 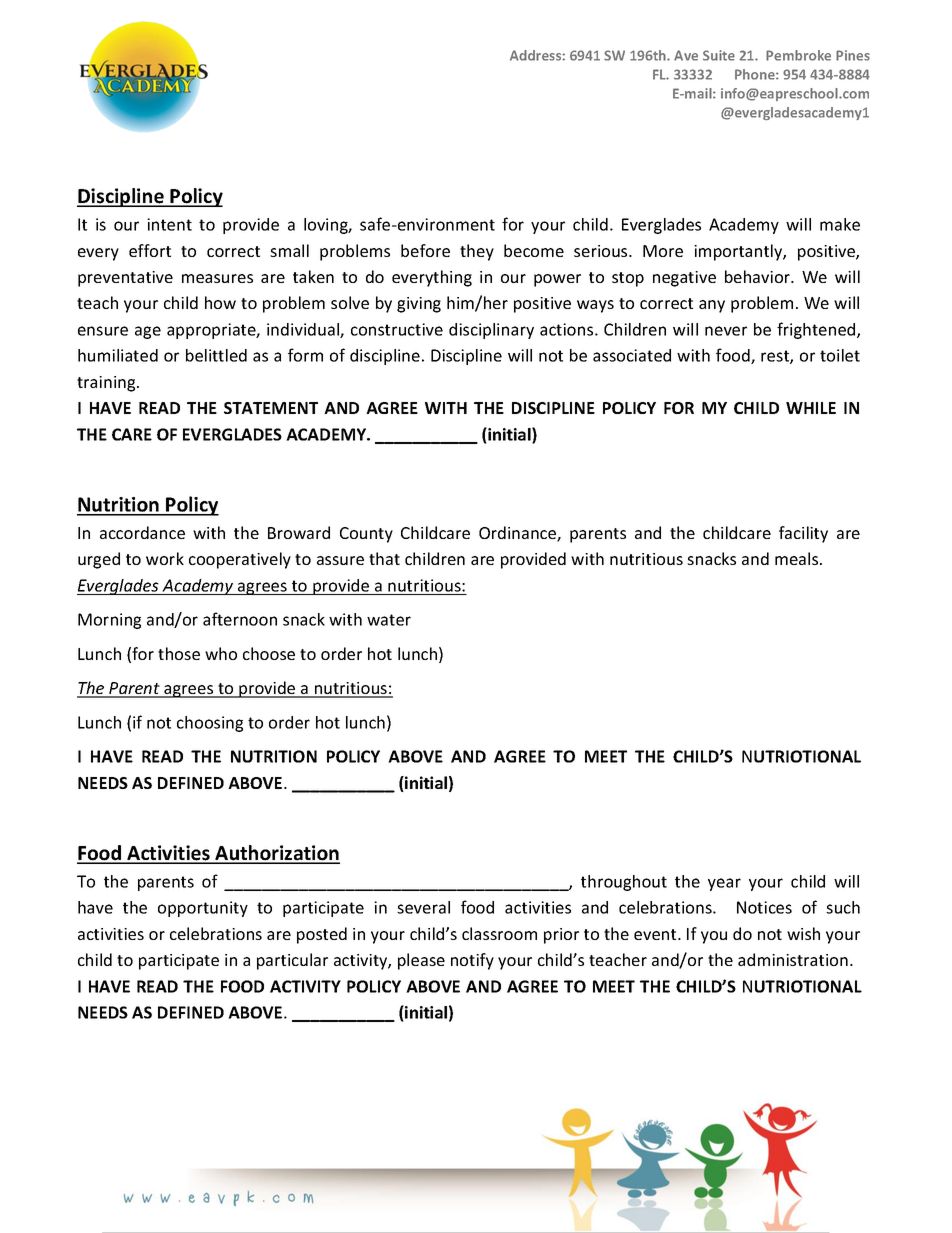 I want to click on never, so click(x=726, y=331).
